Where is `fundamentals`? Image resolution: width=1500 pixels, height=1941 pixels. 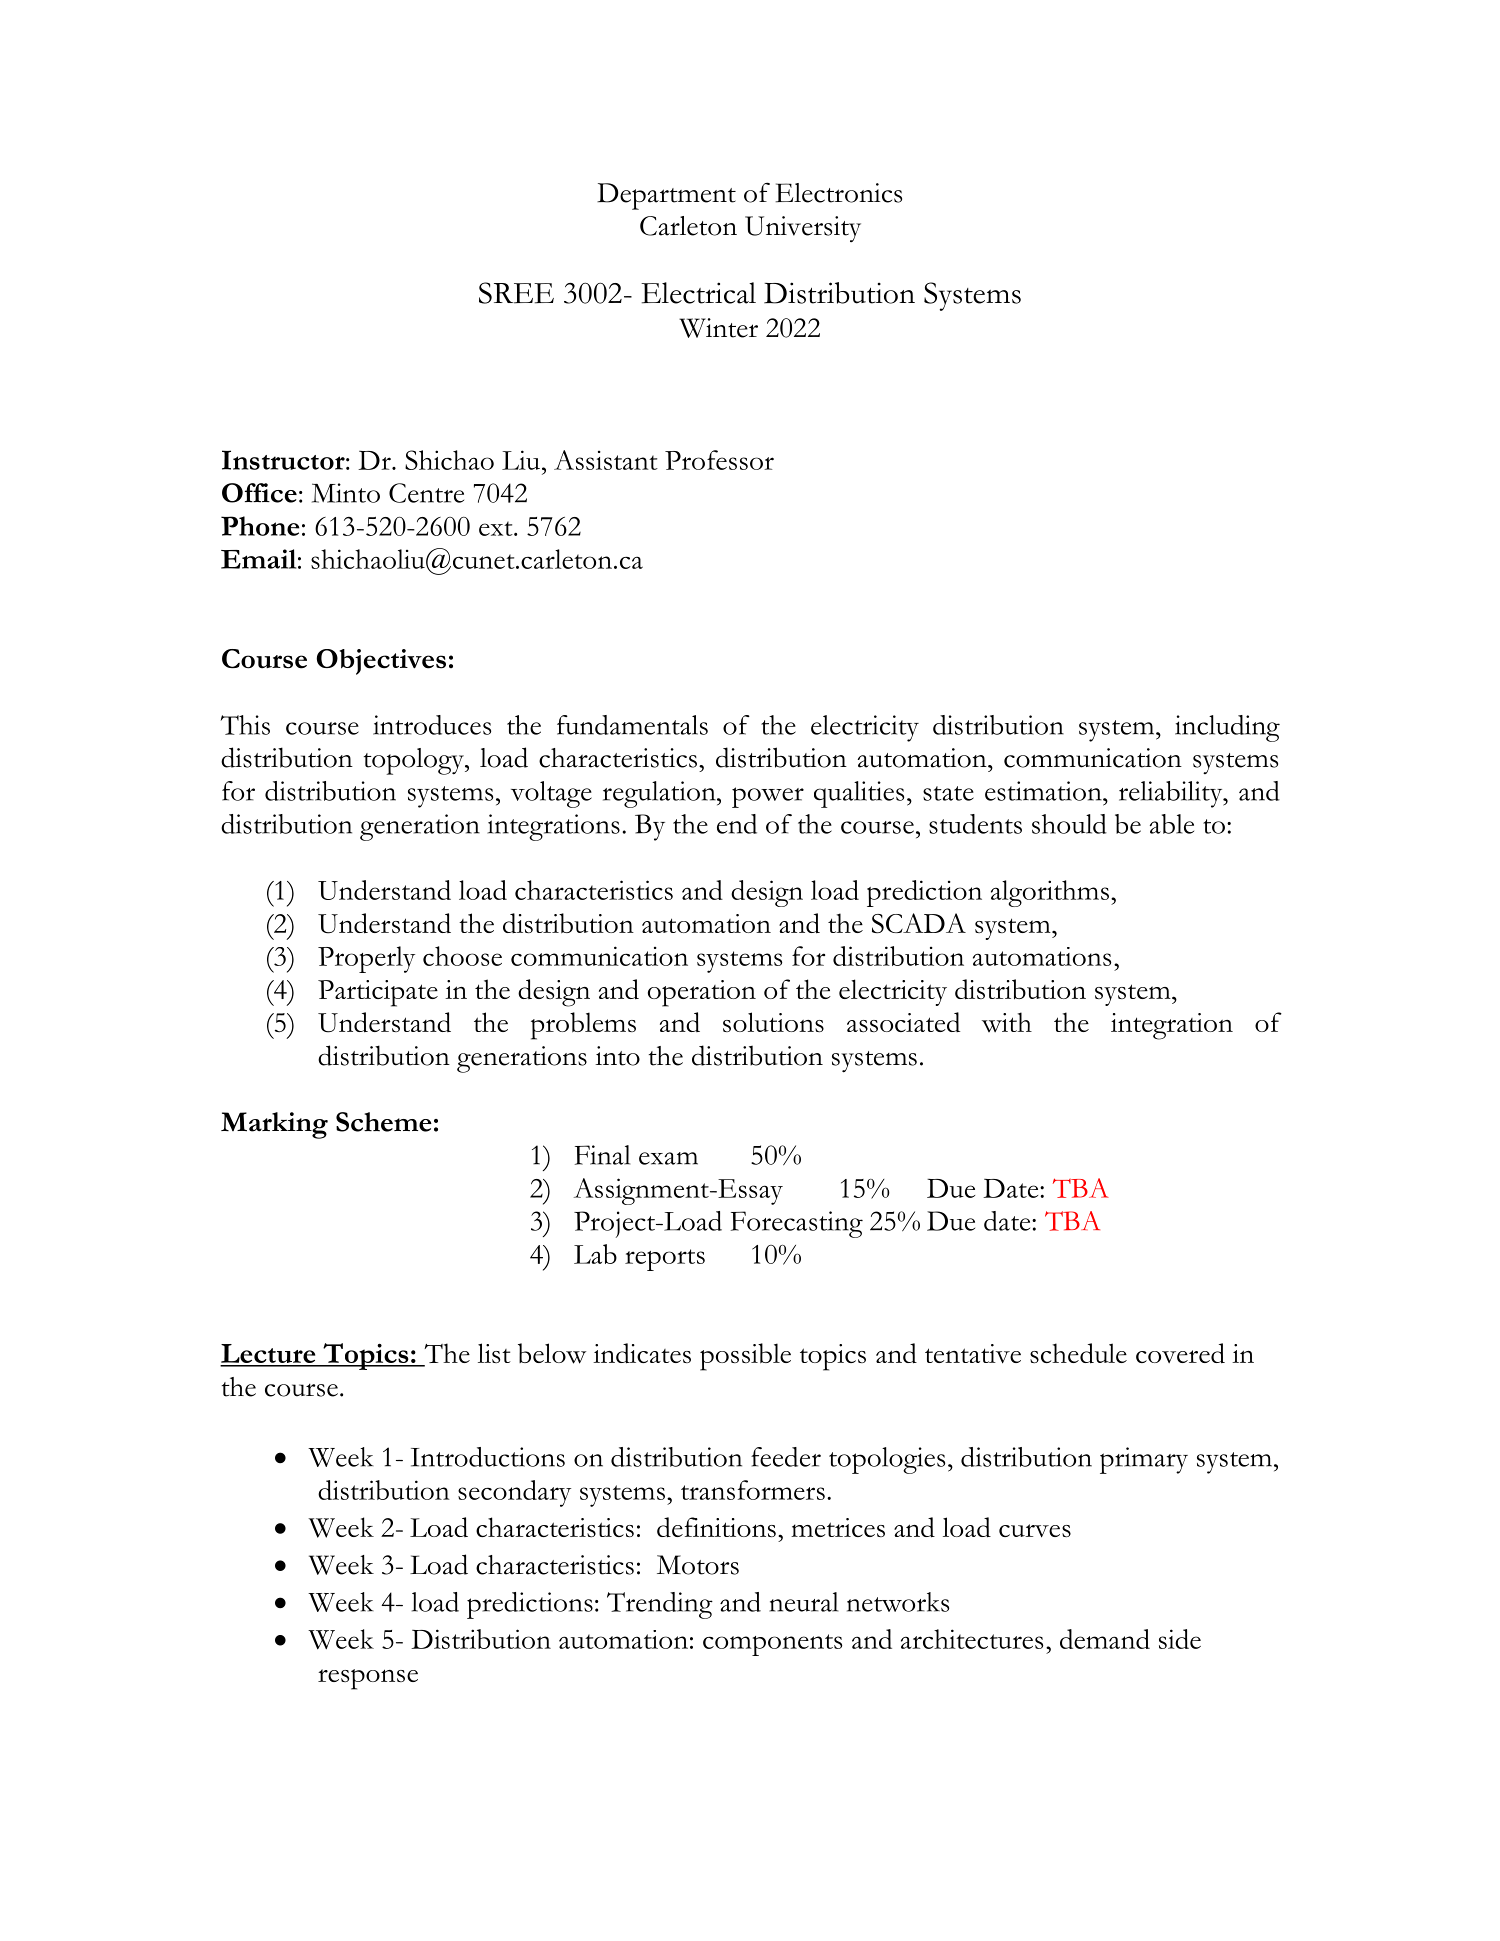 fundamentals is located at coordinates (632, 725).
